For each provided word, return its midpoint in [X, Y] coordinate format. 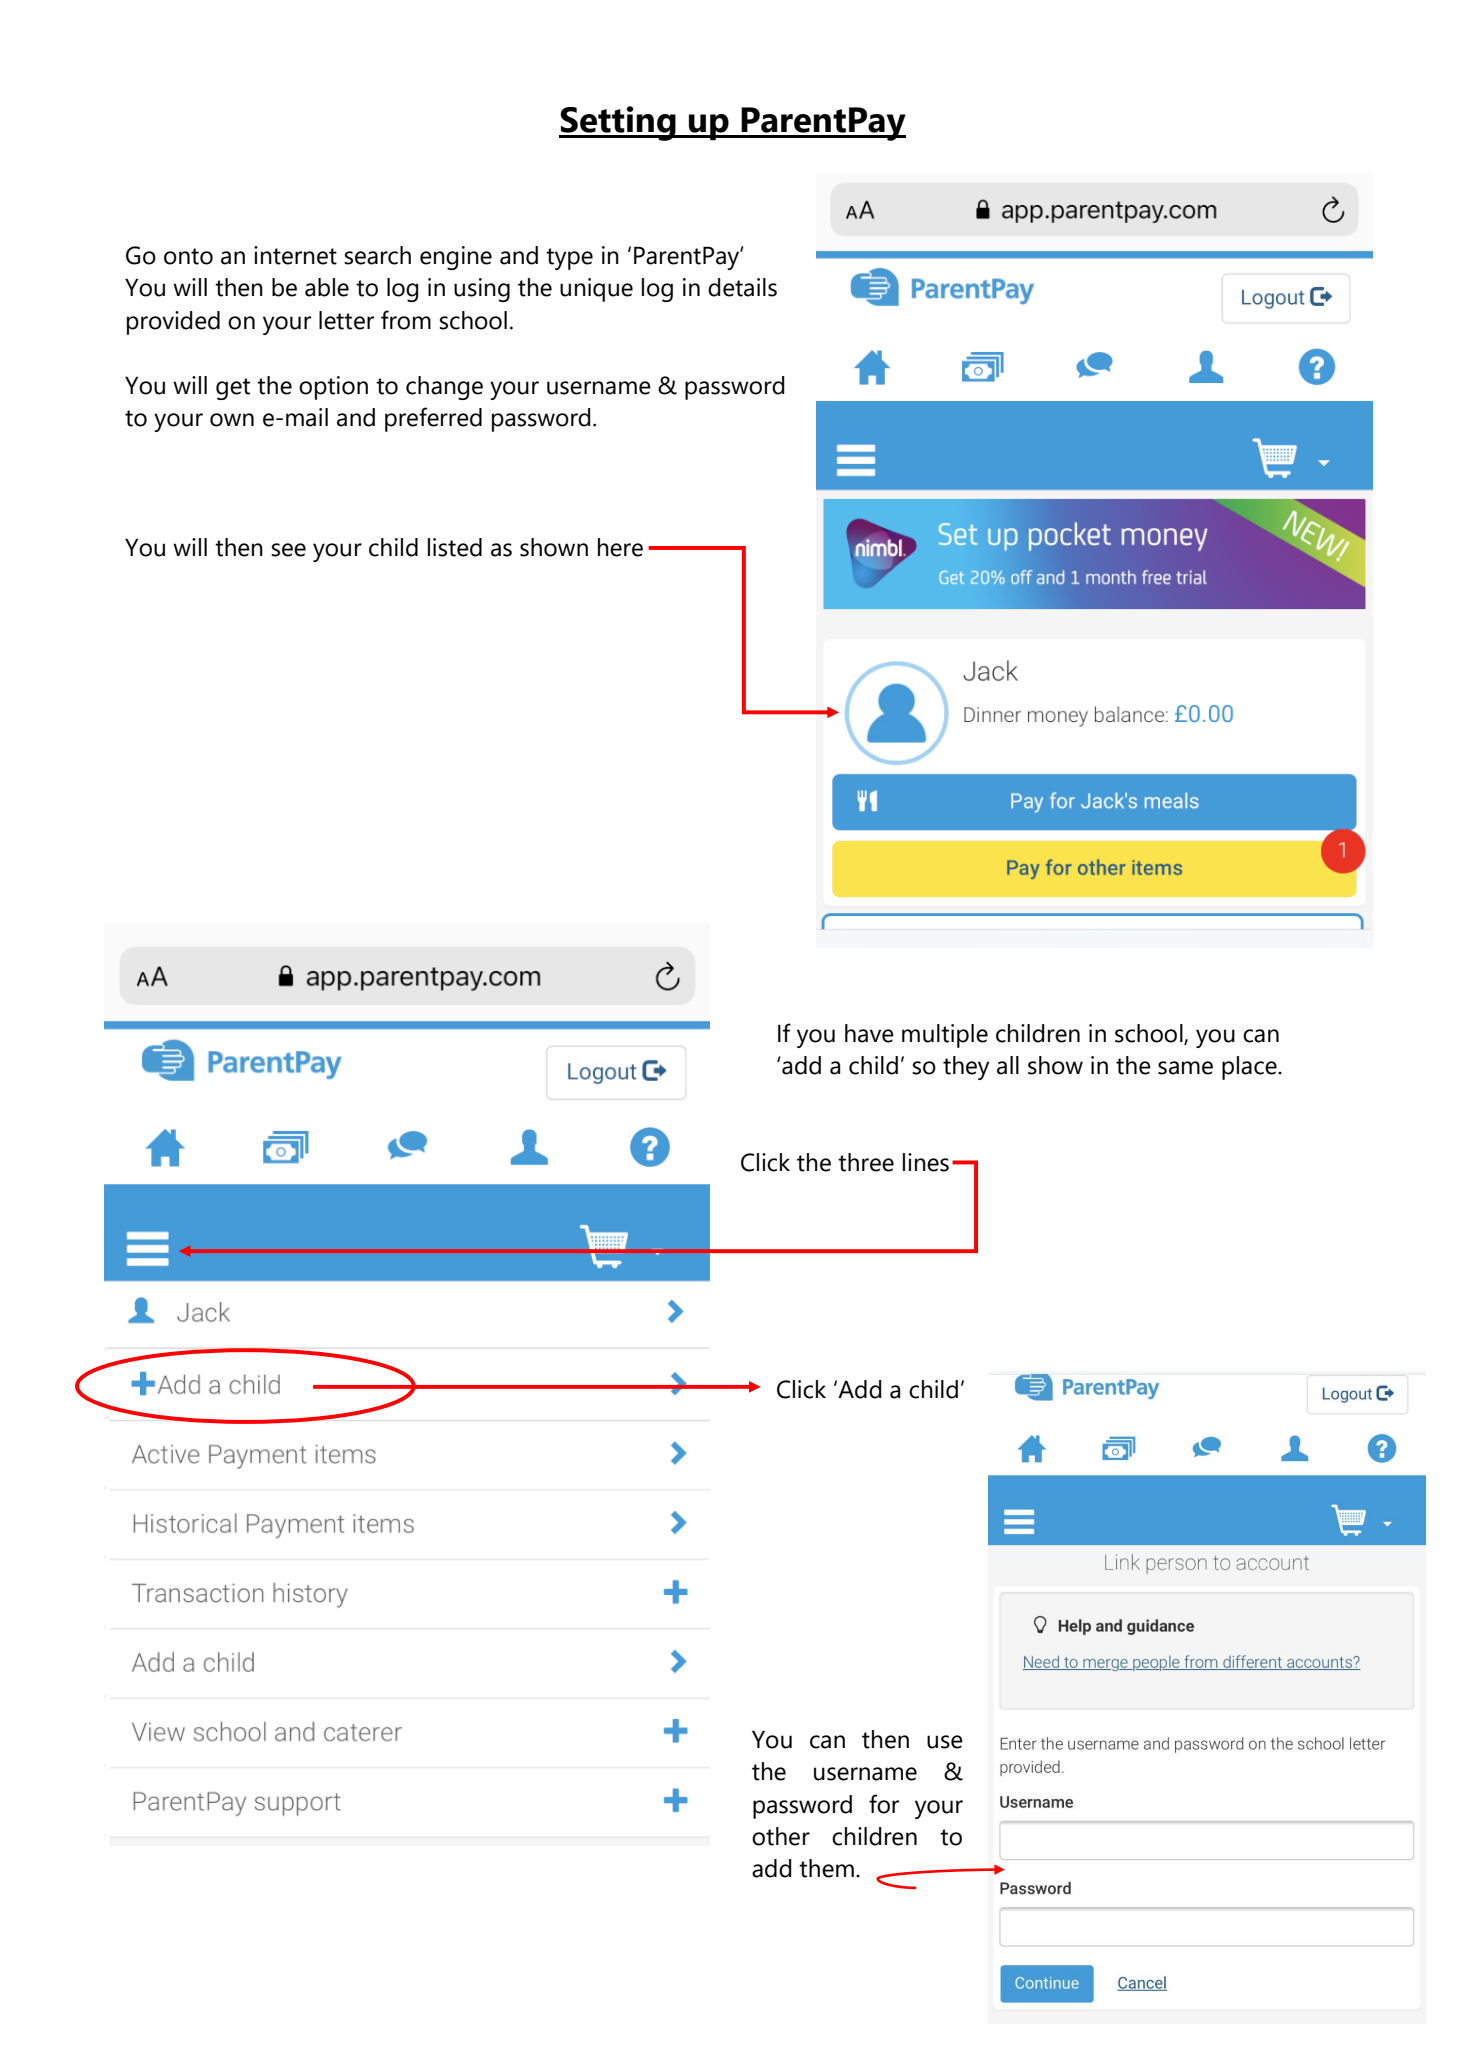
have [869, 1033]
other [781, 1836]
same [1185, 1068]
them [826, 1868]
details [742, 287]
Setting [618, 123]
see [288, 550]
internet [295, 255]
